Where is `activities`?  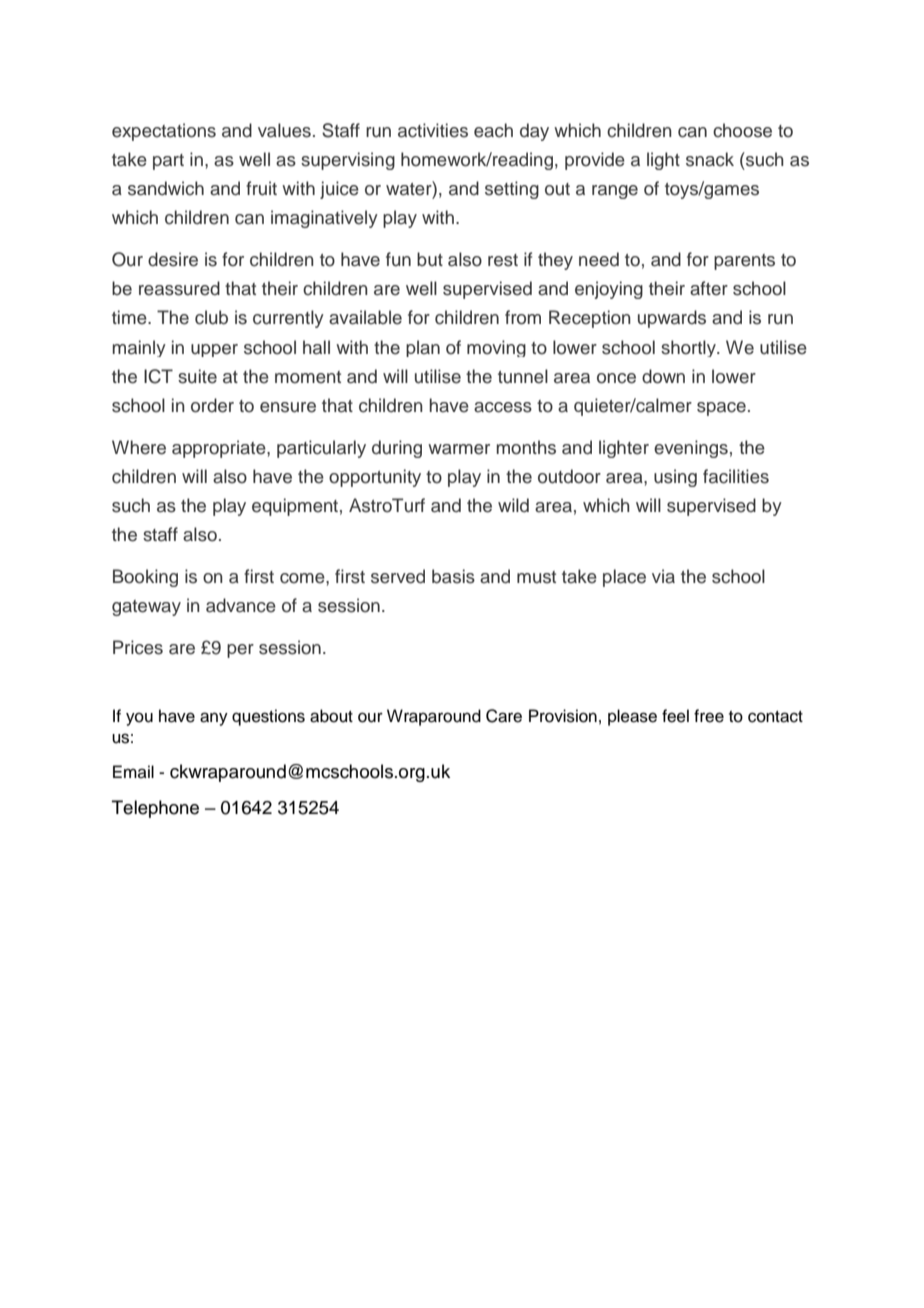 activities is located at coordinates (433, 130).
